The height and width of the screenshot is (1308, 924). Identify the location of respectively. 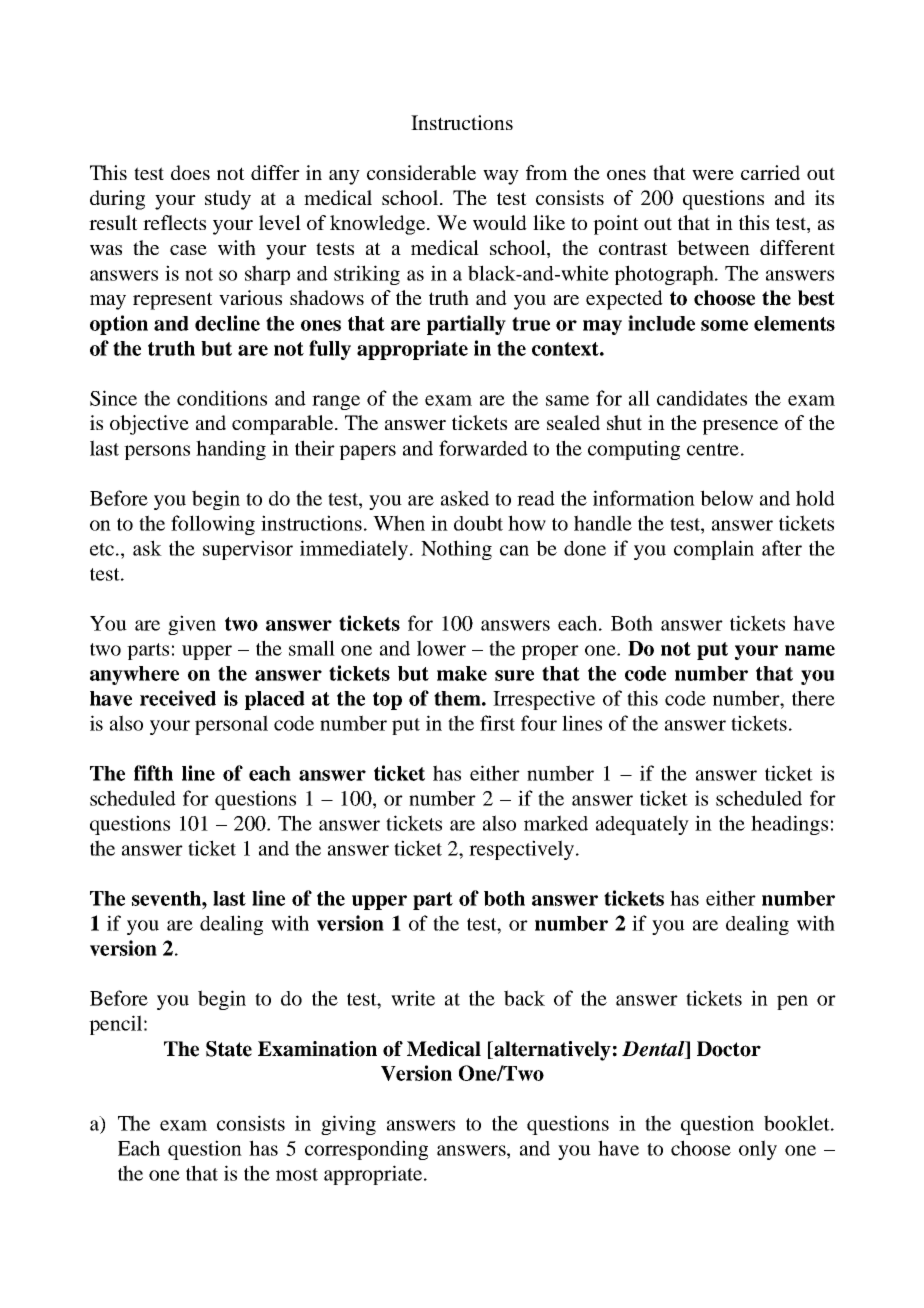
(523, 850).
